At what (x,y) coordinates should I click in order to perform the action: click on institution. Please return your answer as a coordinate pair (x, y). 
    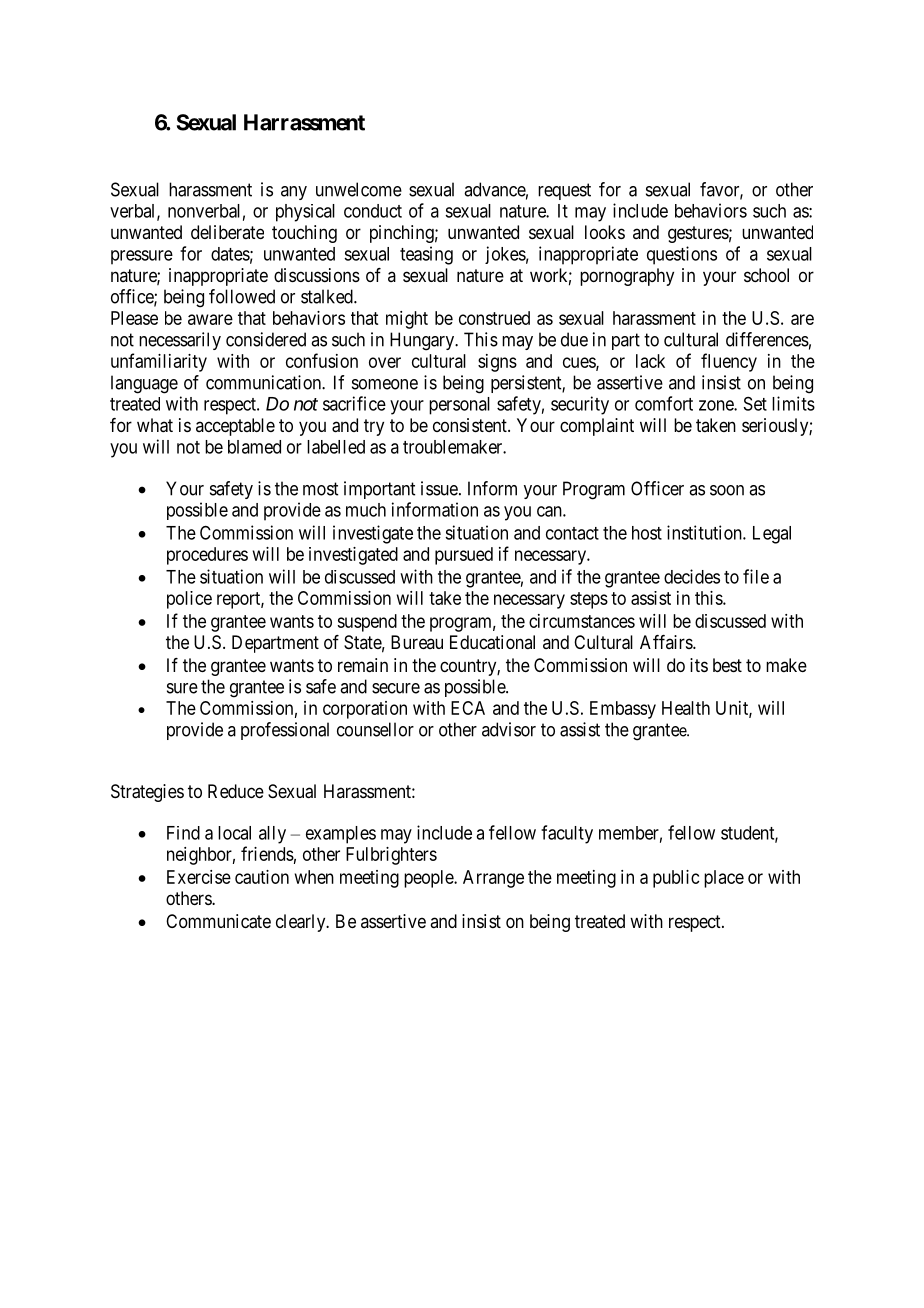
    Looking at the image, I should click on (705, 532).
